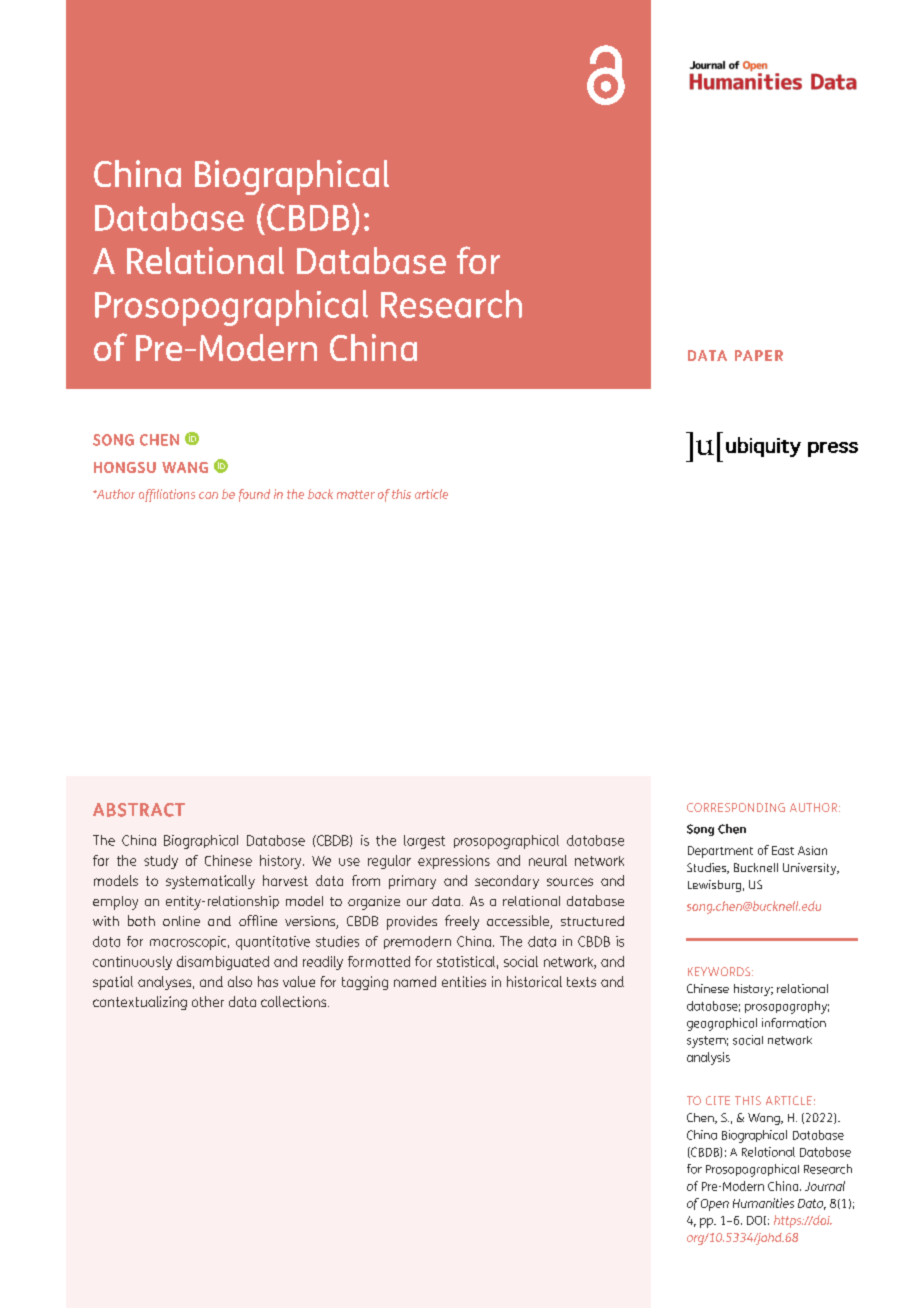  Describe the element at coordinates (208, 495) in the screenshot. I see `can` at that location.
